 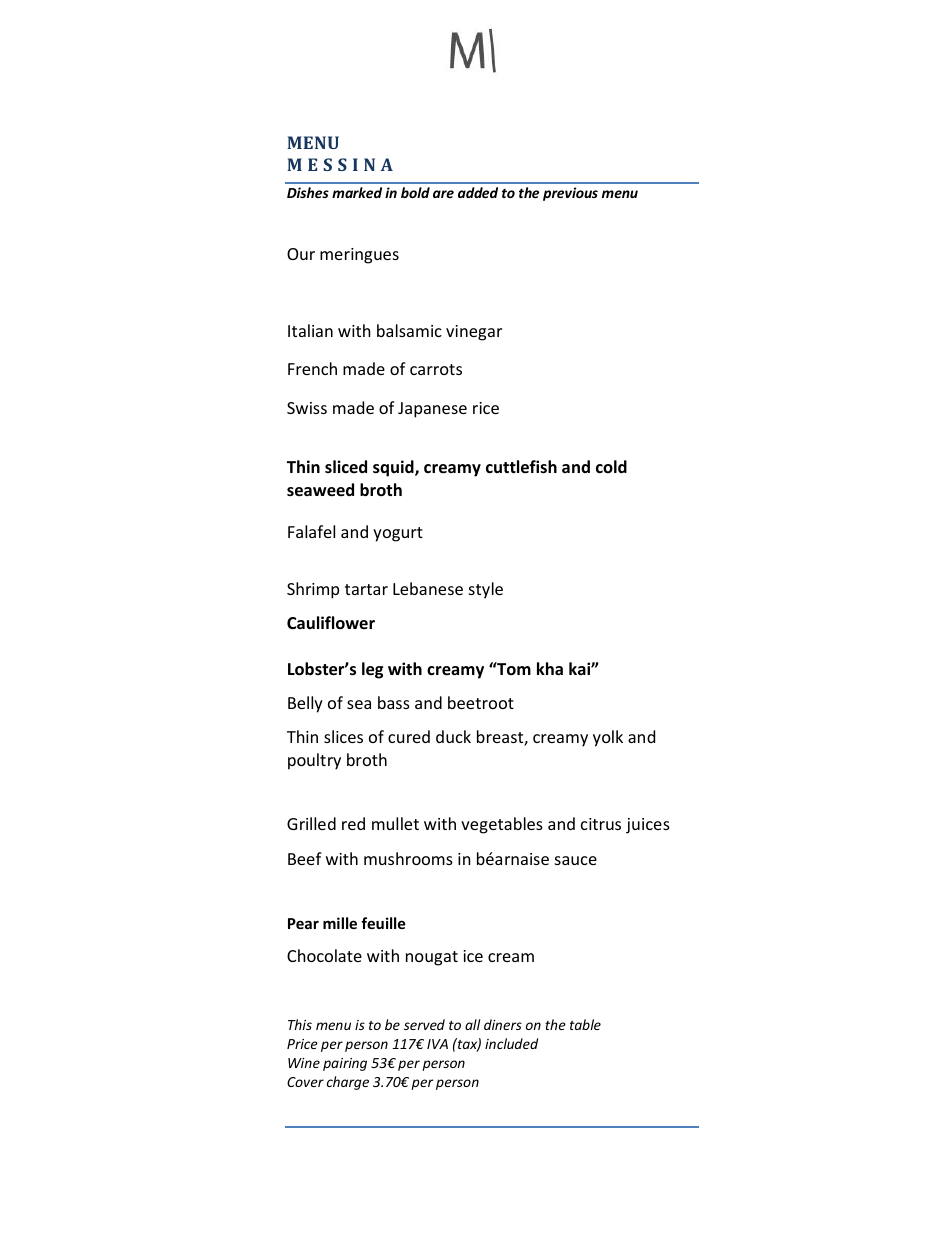 What do you see at coordinates (511, 1043) in the page?
I see `included` at bounding box center [511, 1043].
